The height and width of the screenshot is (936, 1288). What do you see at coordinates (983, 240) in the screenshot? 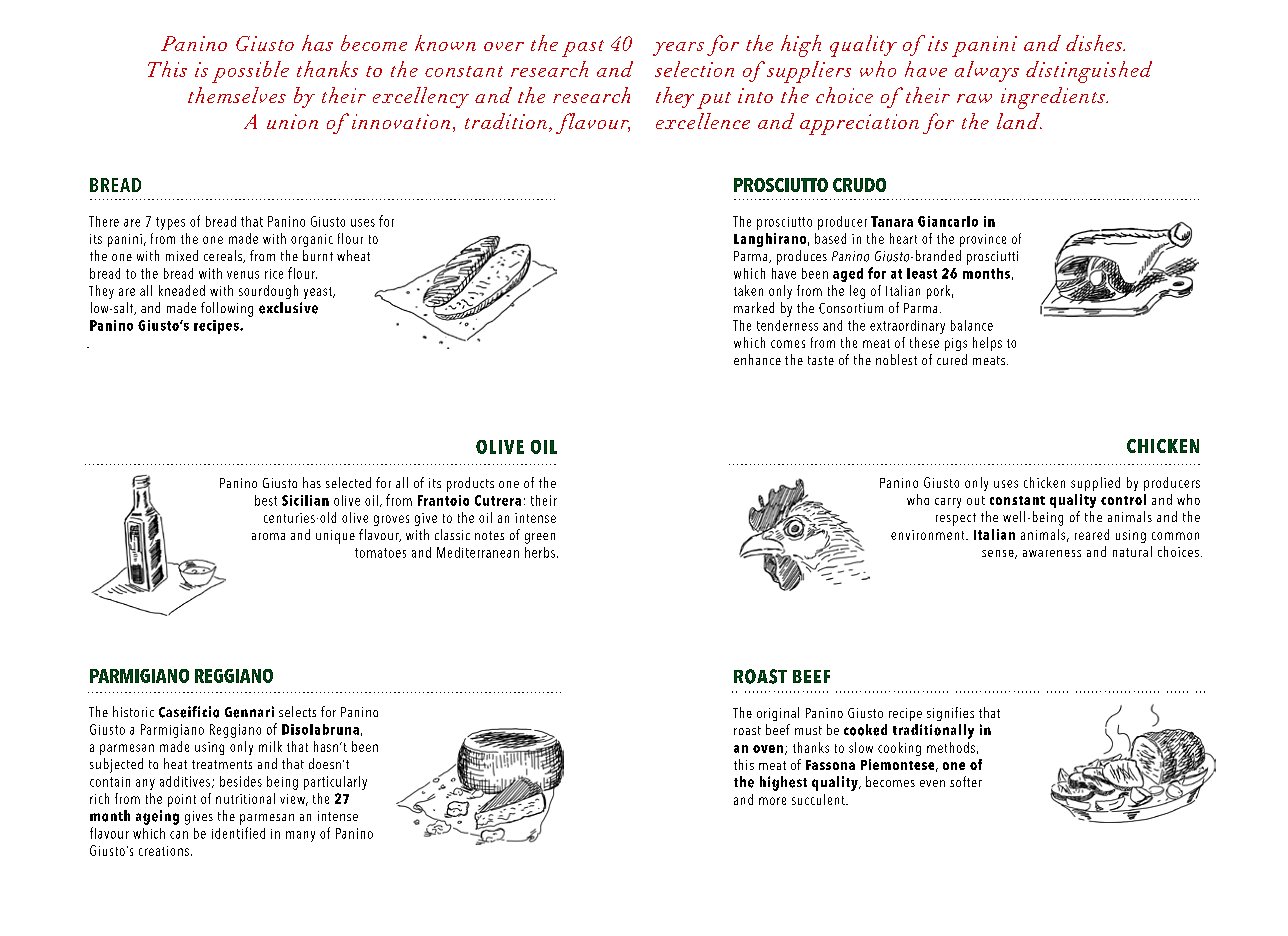
I see `province` at bounding box center [983, 240].
